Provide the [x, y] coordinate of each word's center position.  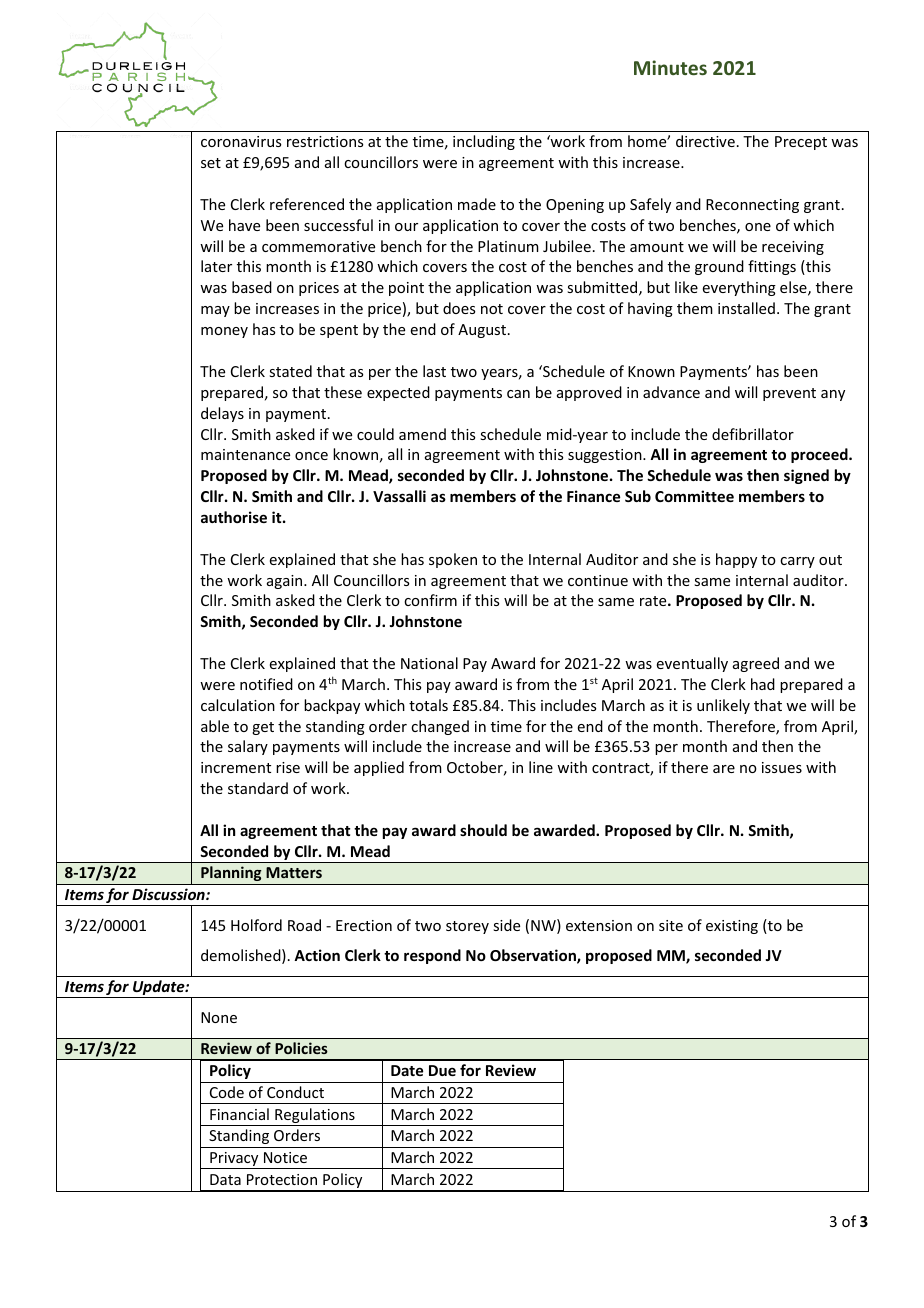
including [484, 142]
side [506, 925]
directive [705, 141]
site [671, 925]
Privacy [234, 1160]
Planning [231, 873]
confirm [430, 600]
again [286, 582]
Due [442, 1070]
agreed [756, 664]
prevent [789, 394]
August [483, 331]
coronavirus [241, 141]
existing [732, 927]
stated [290, 371]
